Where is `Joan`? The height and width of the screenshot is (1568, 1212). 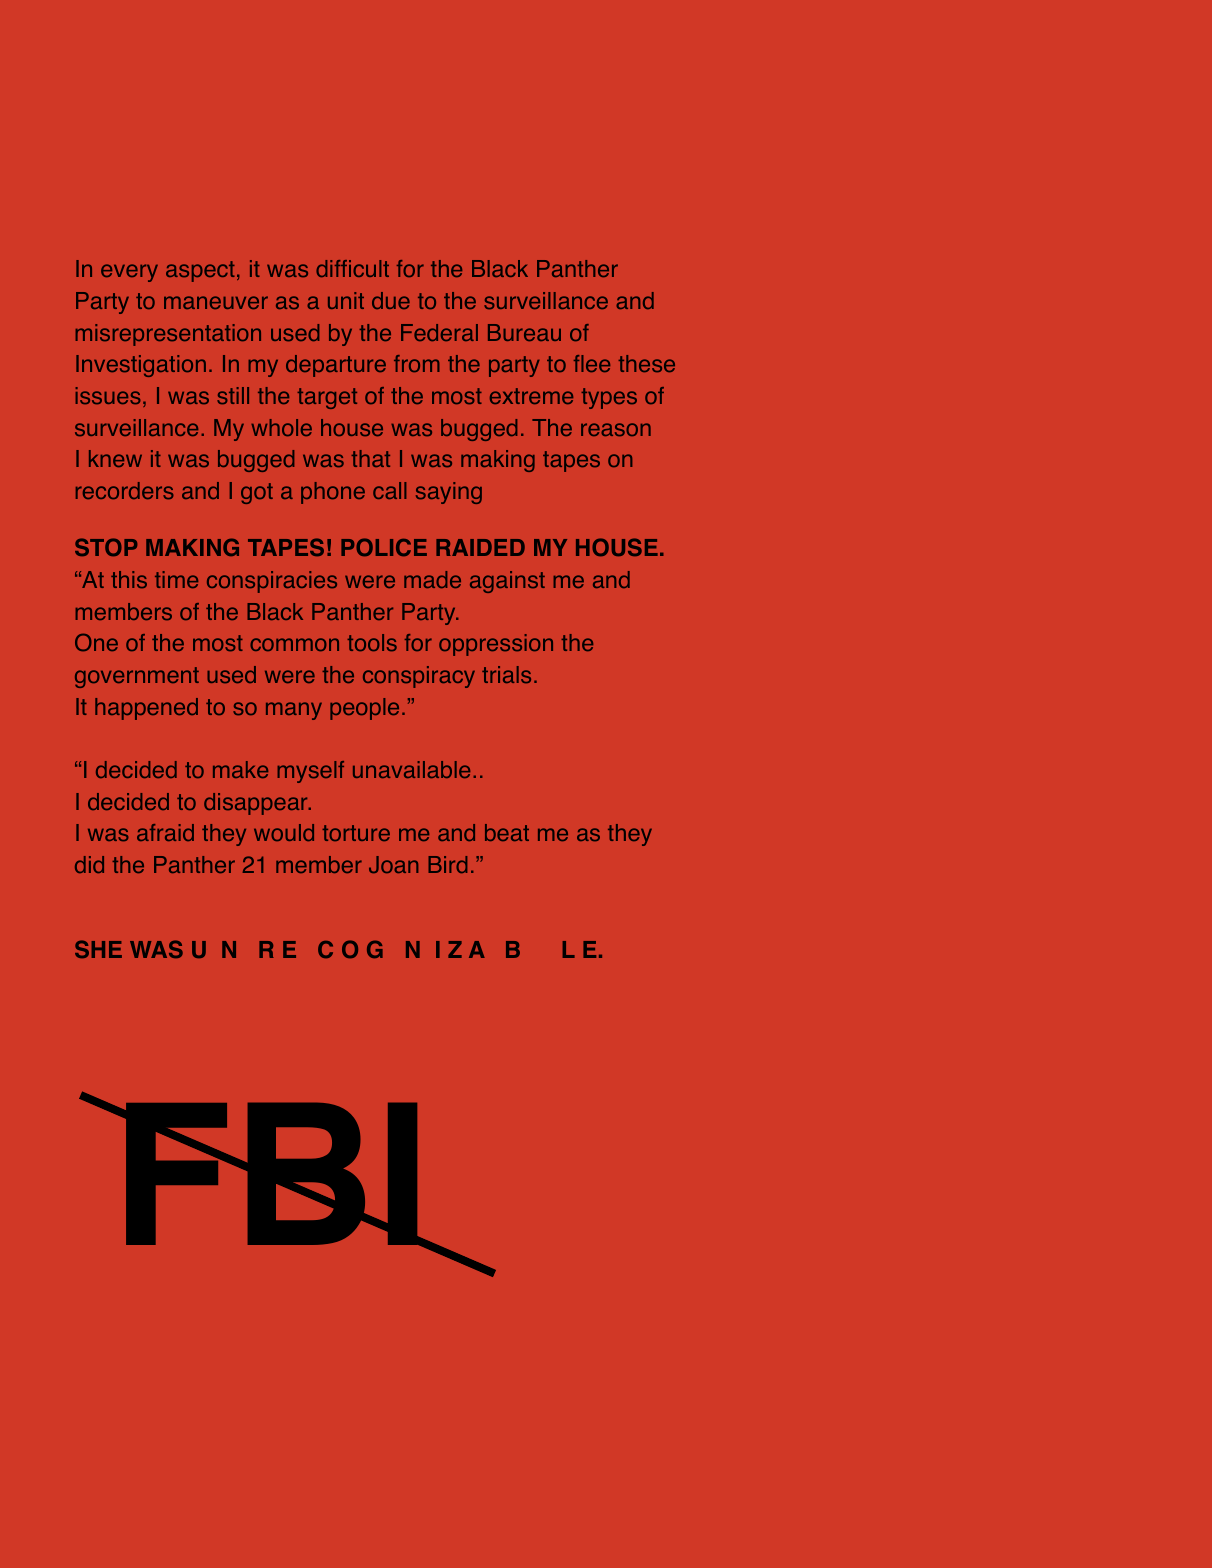 Joan is located at coordinates (393, 864).
